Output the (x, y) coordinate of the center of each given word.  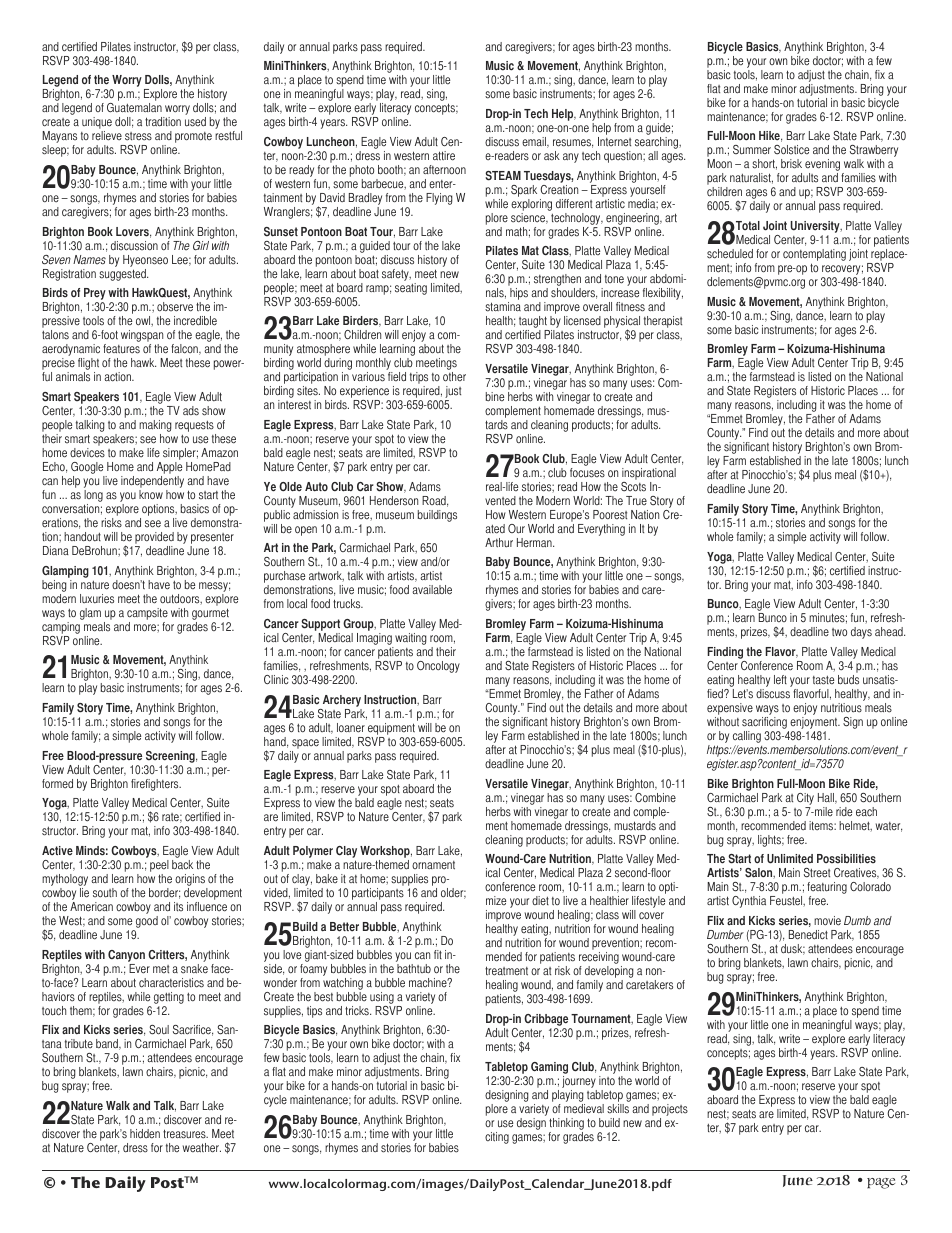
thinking (566, 1124)
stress (138, 136)
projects (670, 1110)
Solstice (791, 150)
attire (444, 156)
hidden (145, 1134)
